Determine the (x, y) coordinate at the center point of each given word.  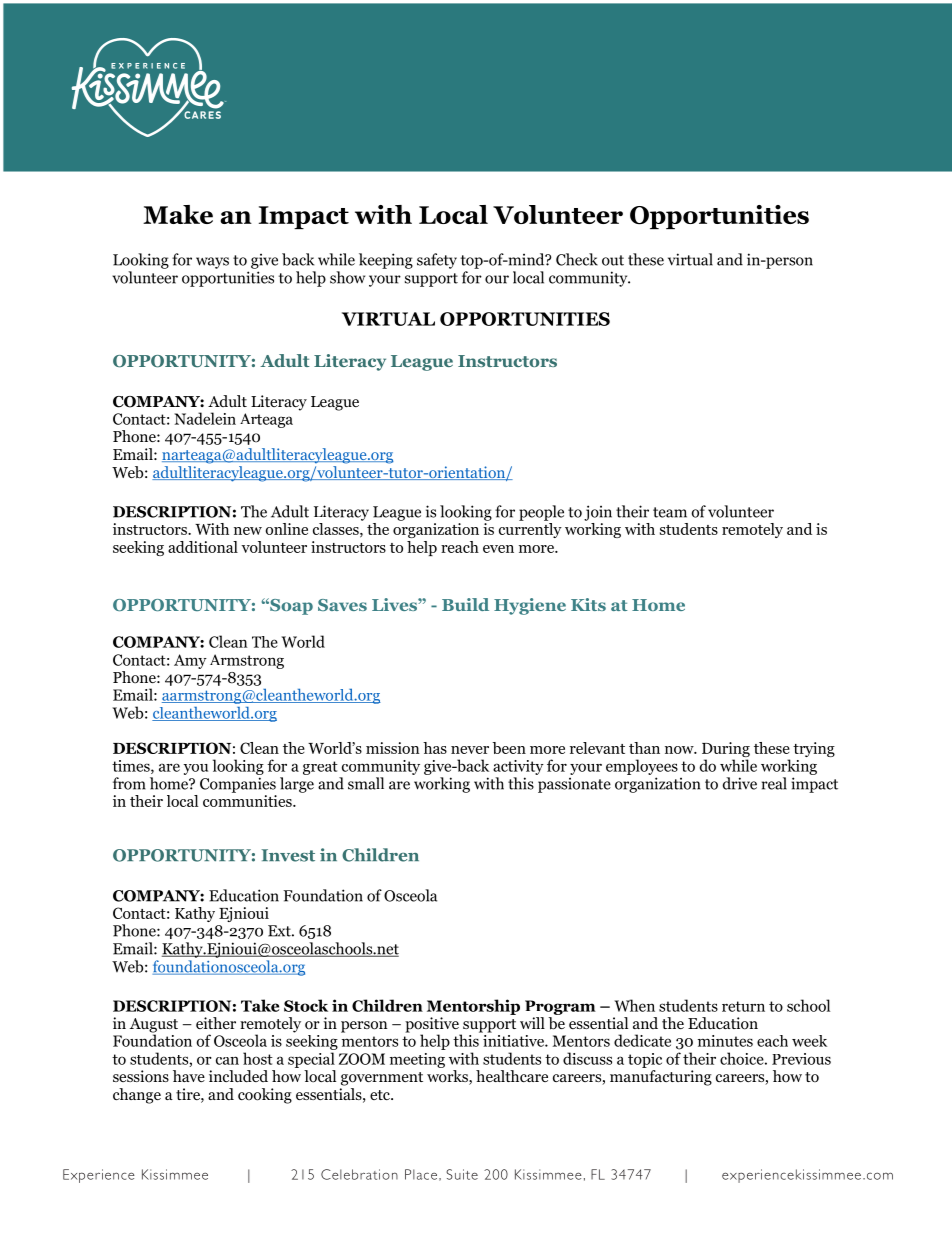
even (498, 549)
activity (518, 767)
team (670, 512)
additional (203, 547)
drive (740, 783)
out (613, 260)
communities (248, 801)
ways (212, 263)
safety (437, 261)
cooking (265, 1096)
